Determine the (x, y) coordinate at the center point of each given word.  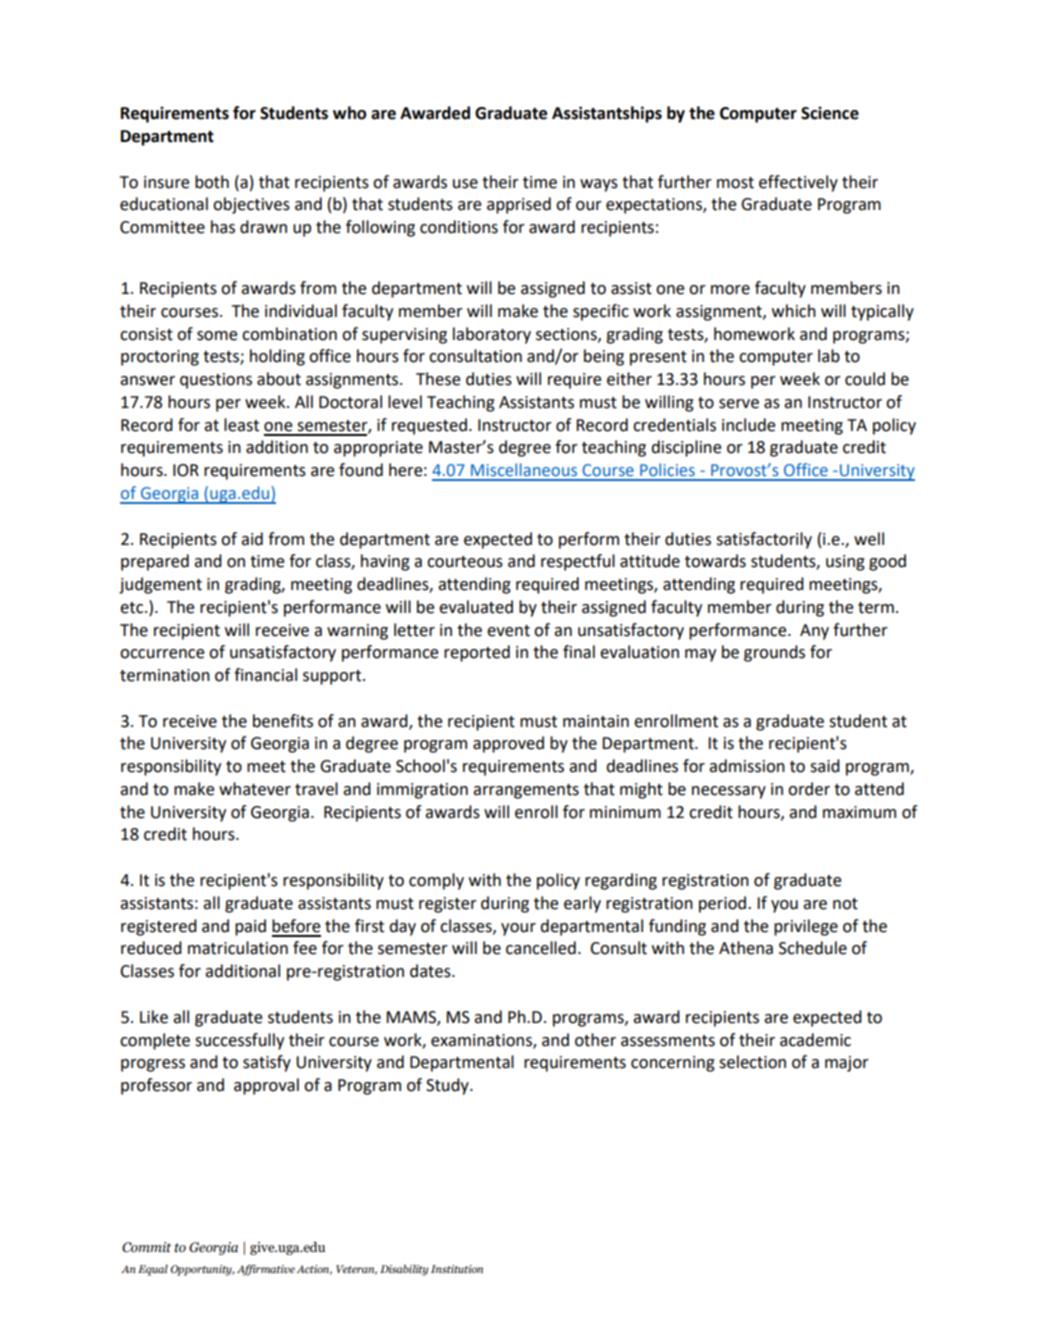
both (212, 182)
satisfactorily (764, 540)
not (845, 904)
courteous (465, 562)
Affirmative (266, 1270)
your (518, 929)
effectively (798, 183)
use (465, 184)
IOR (186, 470)
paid (250, 927)
